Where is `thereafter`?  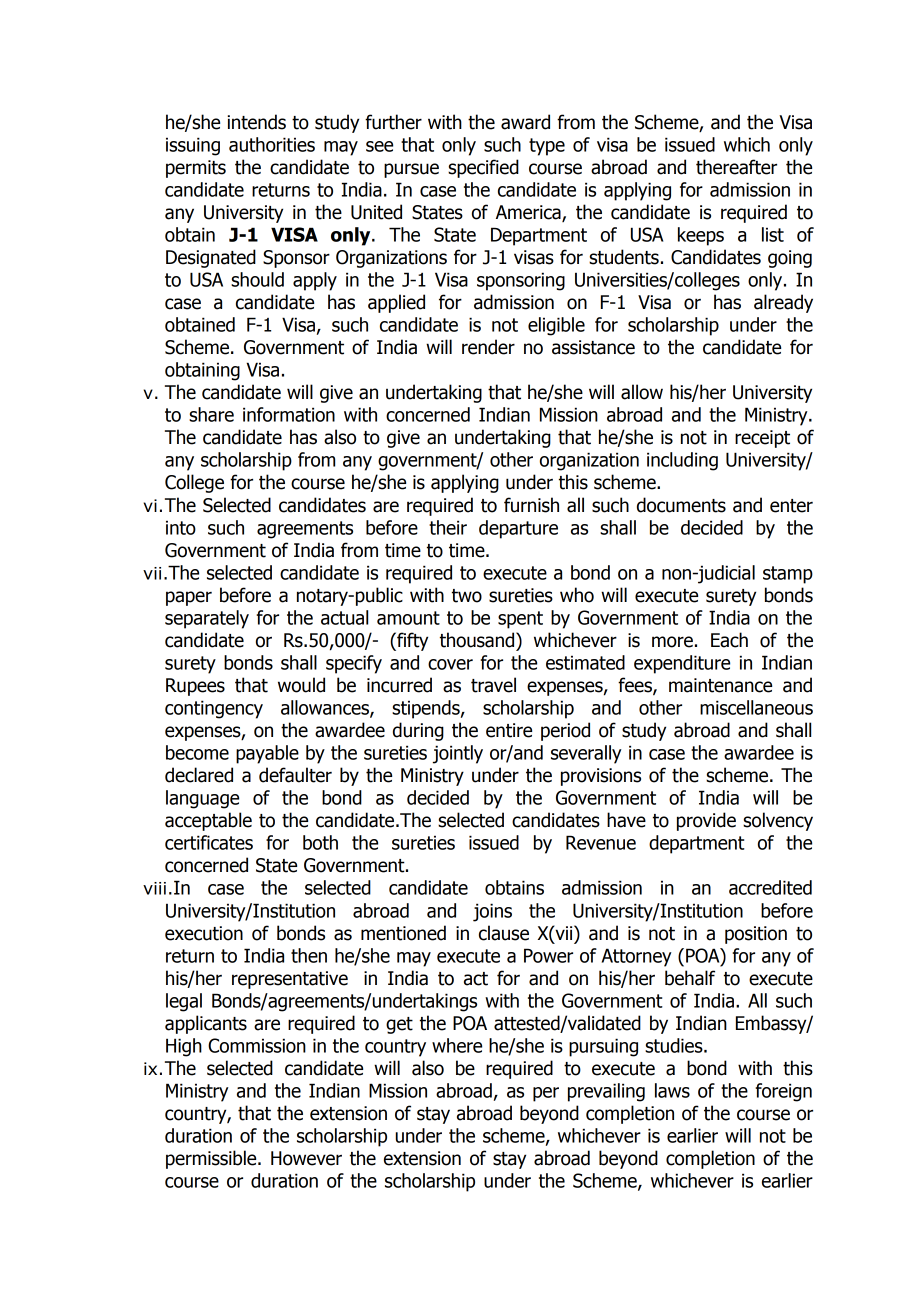 thereafter is located at coordinates (736, 167).
